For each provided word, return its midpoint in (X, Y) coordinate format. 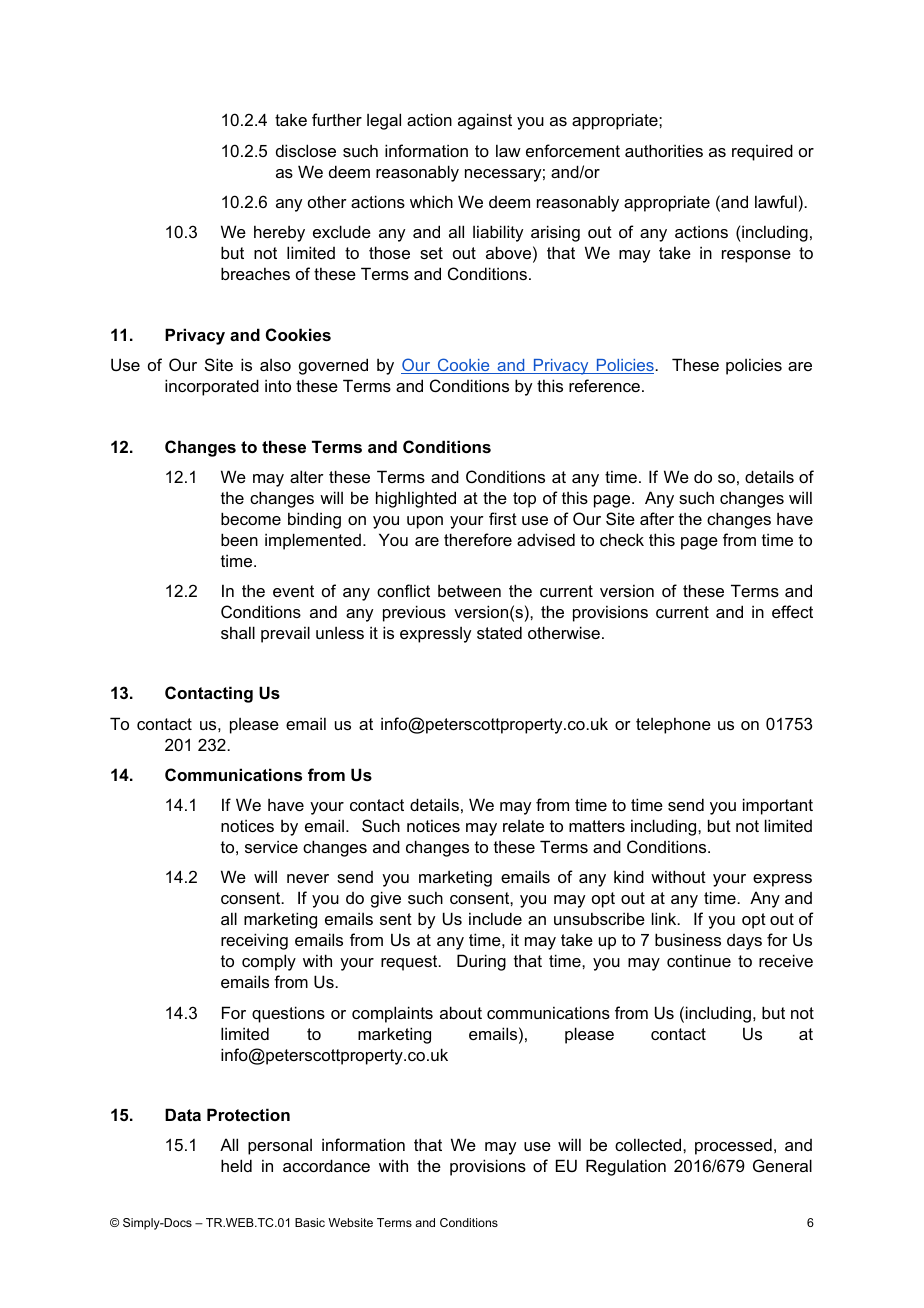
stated (499, 632)
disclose (306, 150)
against (485, 121)
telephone (673, 725)
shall (238, 632)
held (236, 1165)
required (762, 152)
